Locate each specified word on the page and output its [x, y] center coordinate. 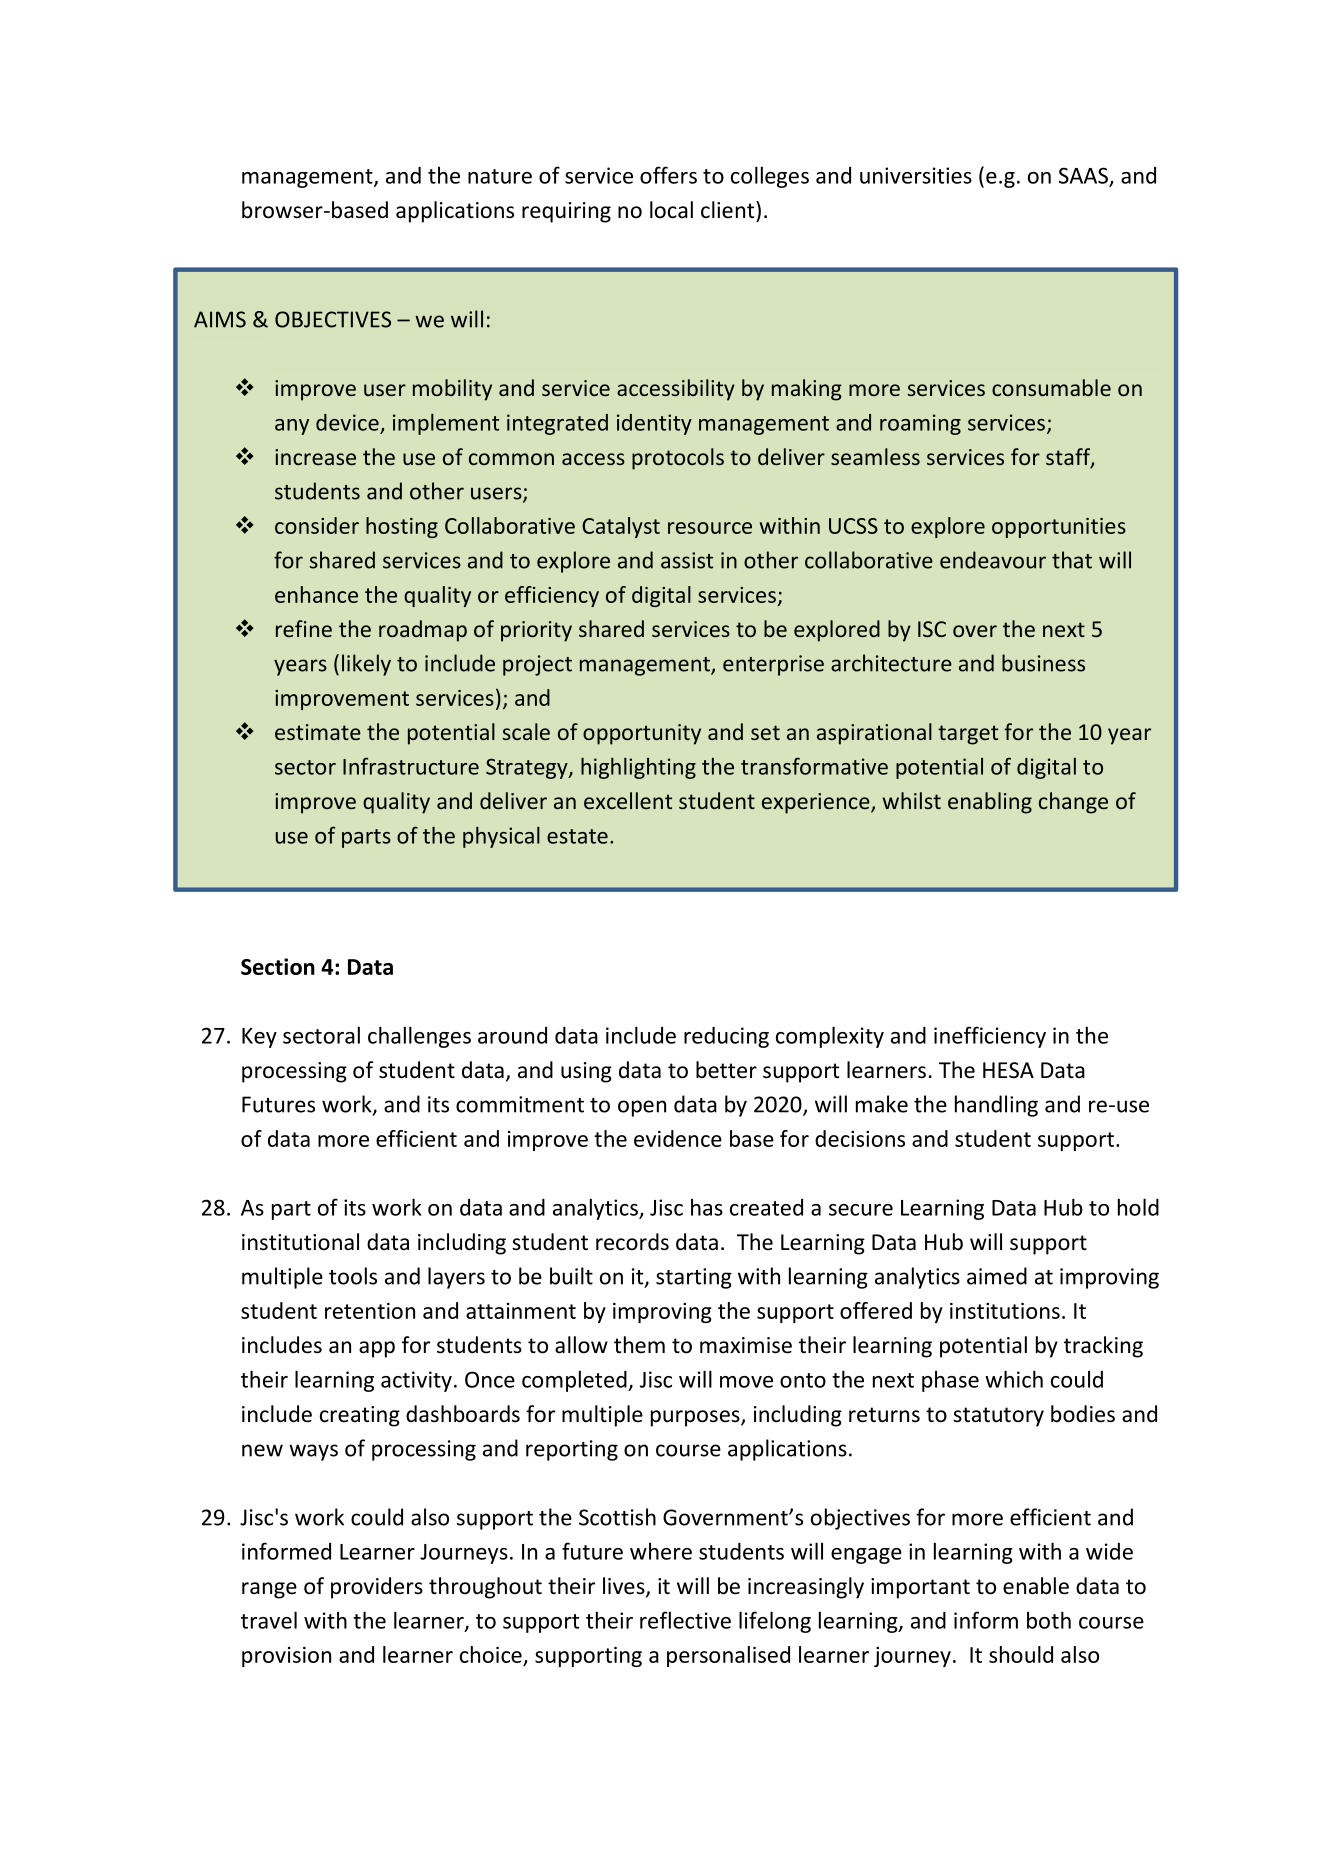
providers [377, 1588]
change [1073, 803]
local [671, 210]
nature [500, 176]
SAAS [1083, 175]
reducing [726, 1037]
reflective [685, 1620]
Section [278, 966]
